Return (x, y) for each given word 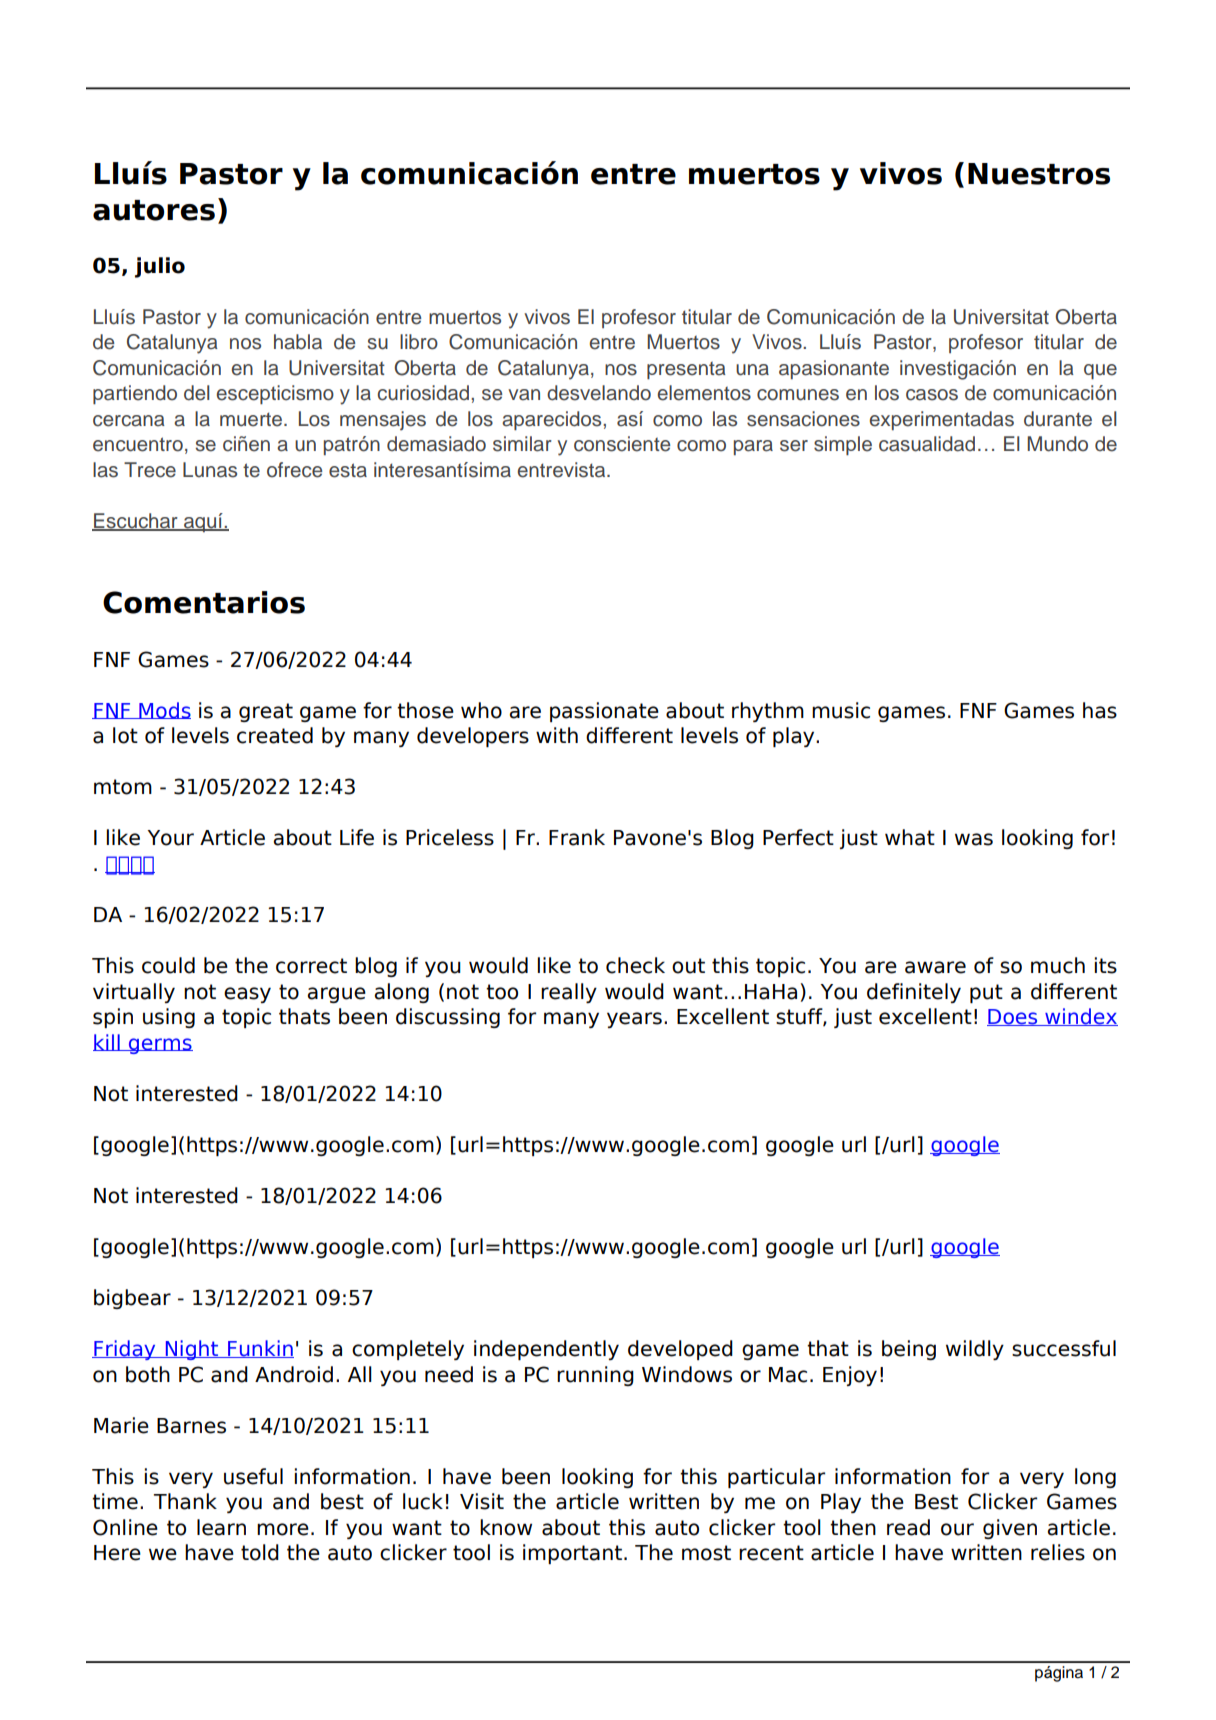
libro (419, 342)
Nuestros (1039, 174)
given (1010, 1529)
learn (221, 1527)
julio (160, 267)
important (572, 1554)
